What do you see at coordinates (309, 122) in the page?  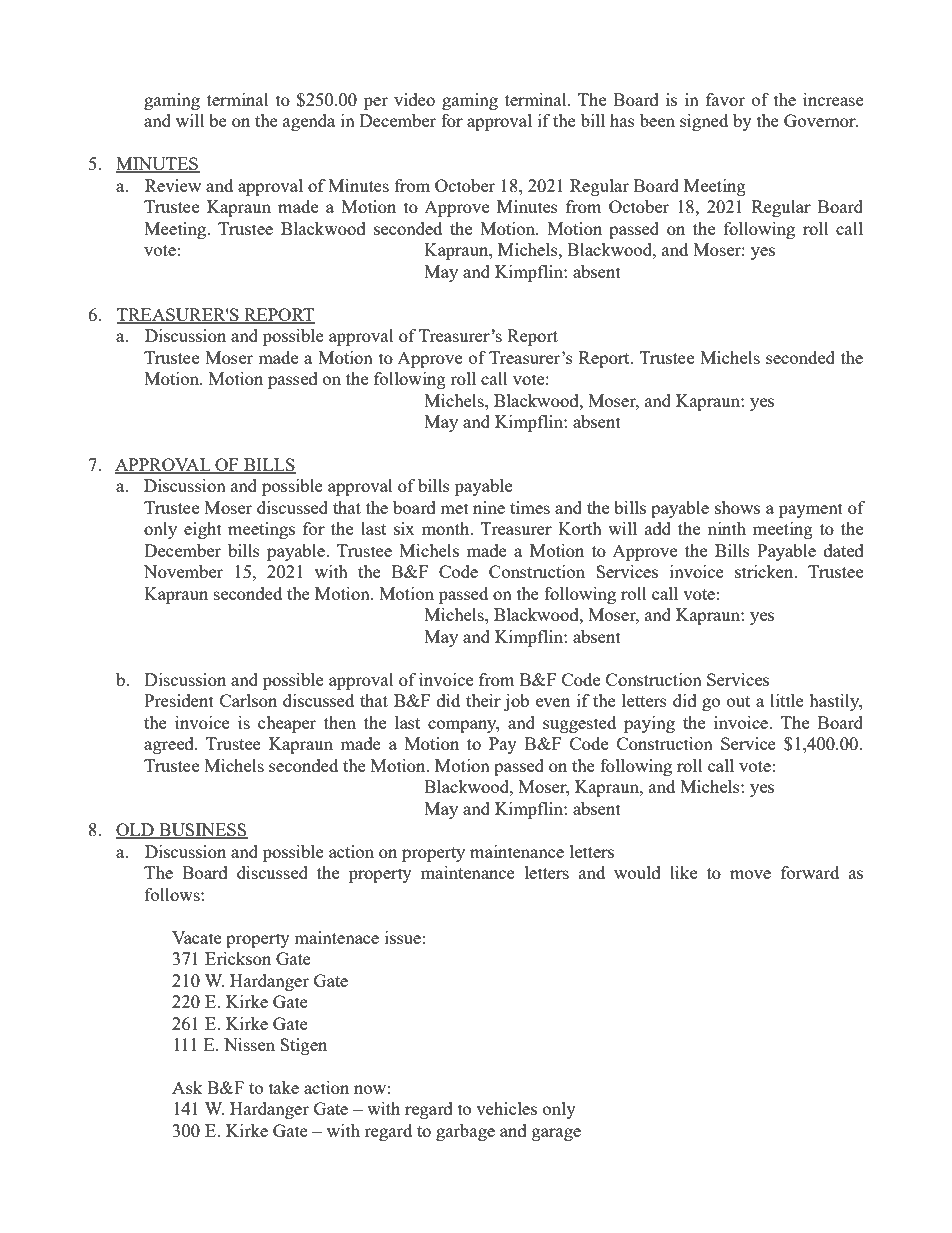 I see `agenda` at bounding box center [309, 122].
